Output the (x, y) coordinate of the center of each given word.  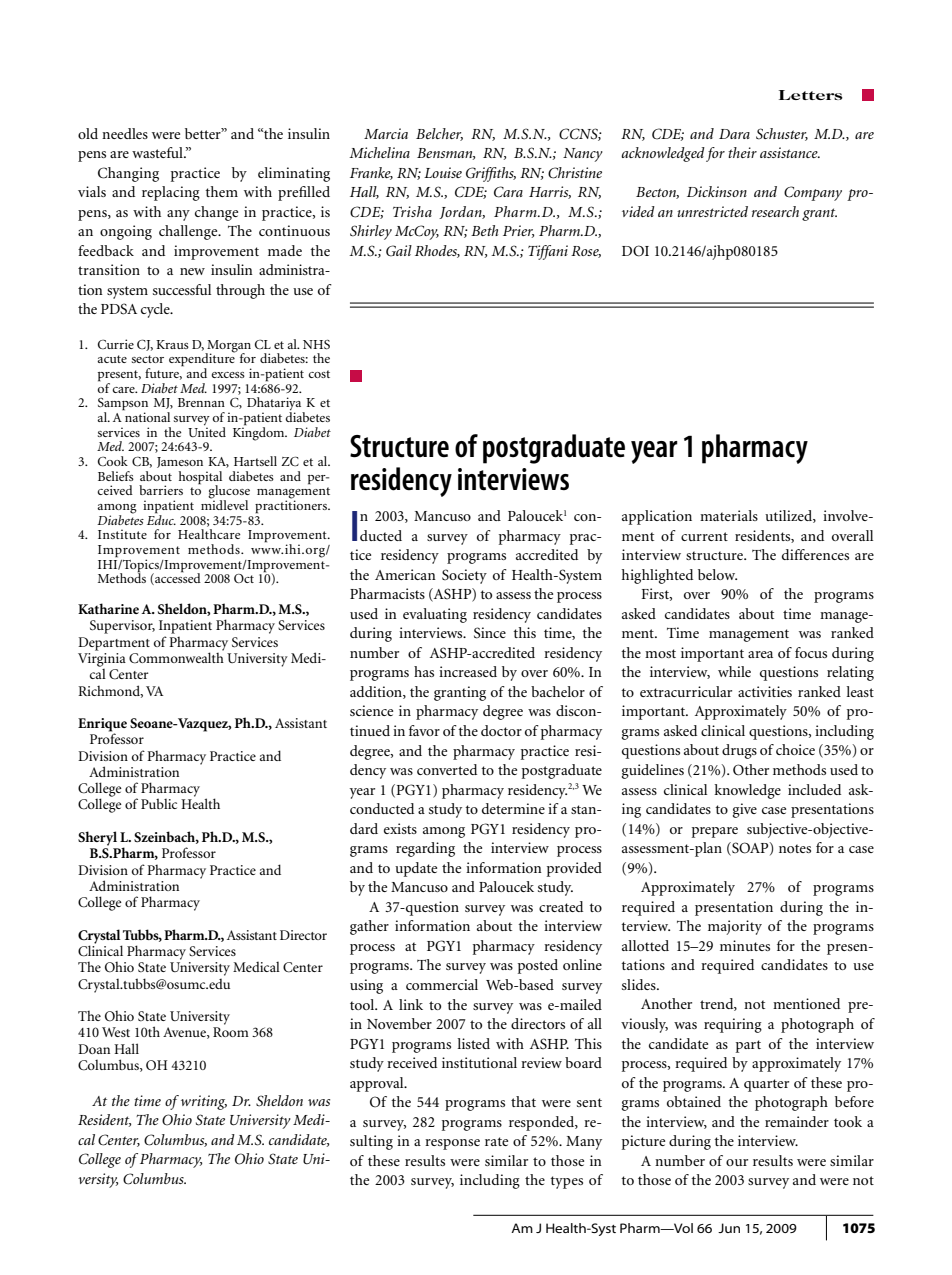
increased (468, 671)
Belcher (439, 134)
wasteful (158, 152)
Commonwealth (176, 657)
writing (204, 1102)
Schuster (782, 134)
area (760, 654)
